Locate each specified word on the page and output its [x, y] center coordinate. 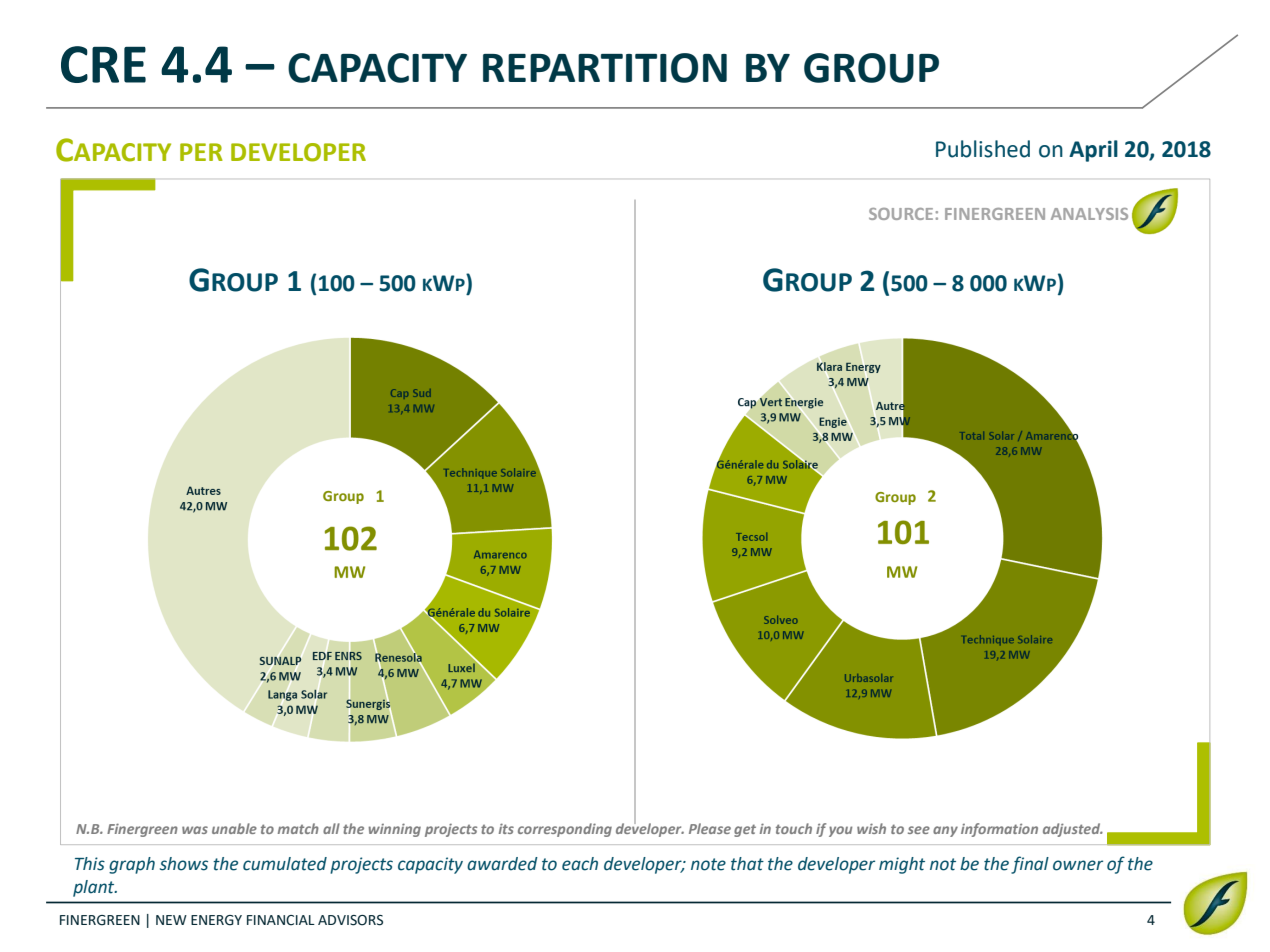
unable [234, 828]
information [999, 830]
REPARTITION [605, 68]
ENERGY [216, 920]
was [195, 830]
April [1093, 151]
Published [983, 149]
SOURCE [901, 214]
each [580, 864]
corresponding [565, 830]
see [919, 830]
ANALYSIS [1089, 214]
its [506, 828]
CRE [103, 64]
